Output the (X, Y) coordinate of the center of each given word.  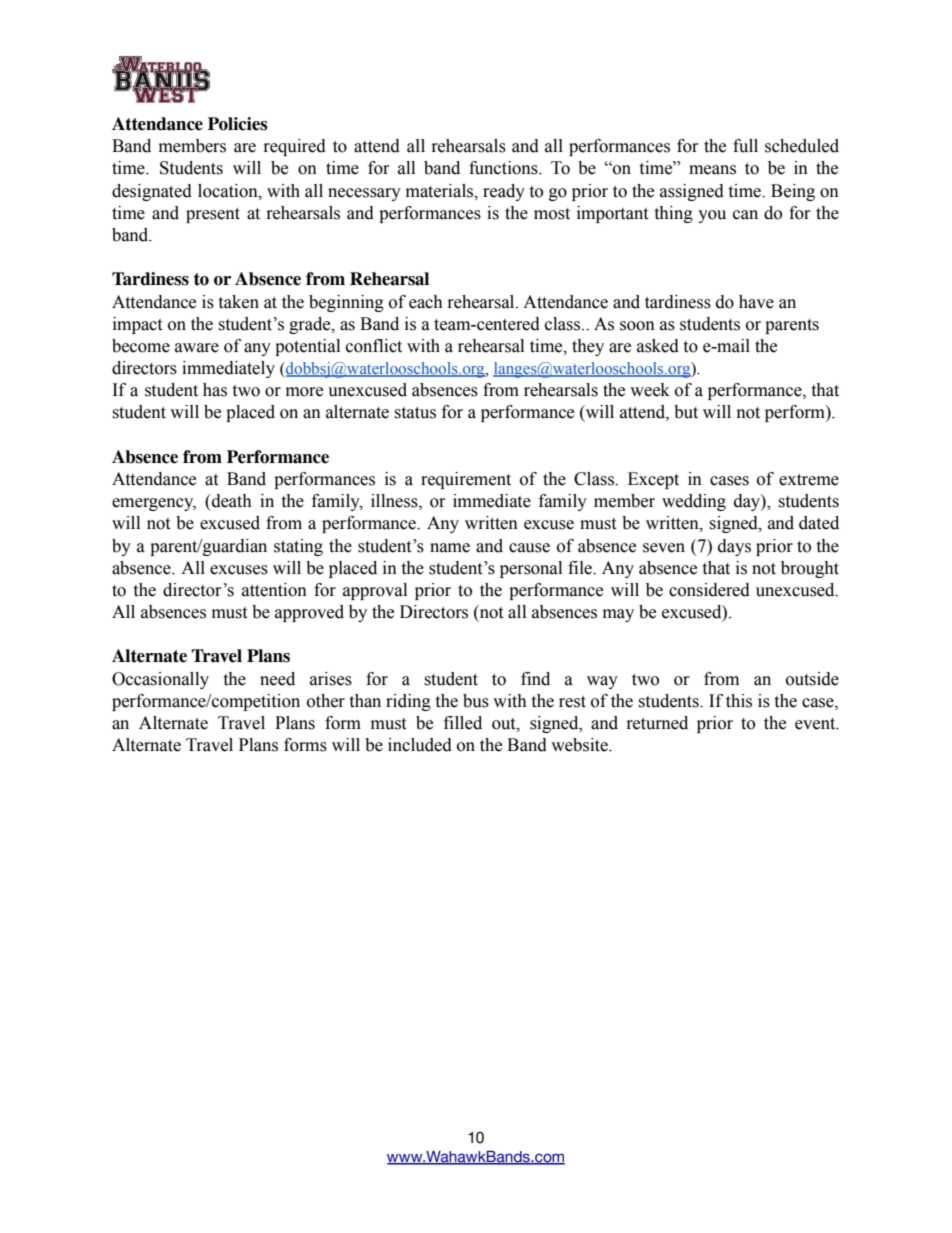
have (756, 302)
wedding (694, 502)
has (215, 390)
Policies (237, 124)
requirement (466, 480)
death (231, 501)
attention (274, 590)
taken (238, 302)
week (650, 390)
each (426, 302)
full (745, 146)
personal (531, 569)
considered (709, 590)
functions (504, 168)
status (415, 413)
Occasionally (160, 680)
